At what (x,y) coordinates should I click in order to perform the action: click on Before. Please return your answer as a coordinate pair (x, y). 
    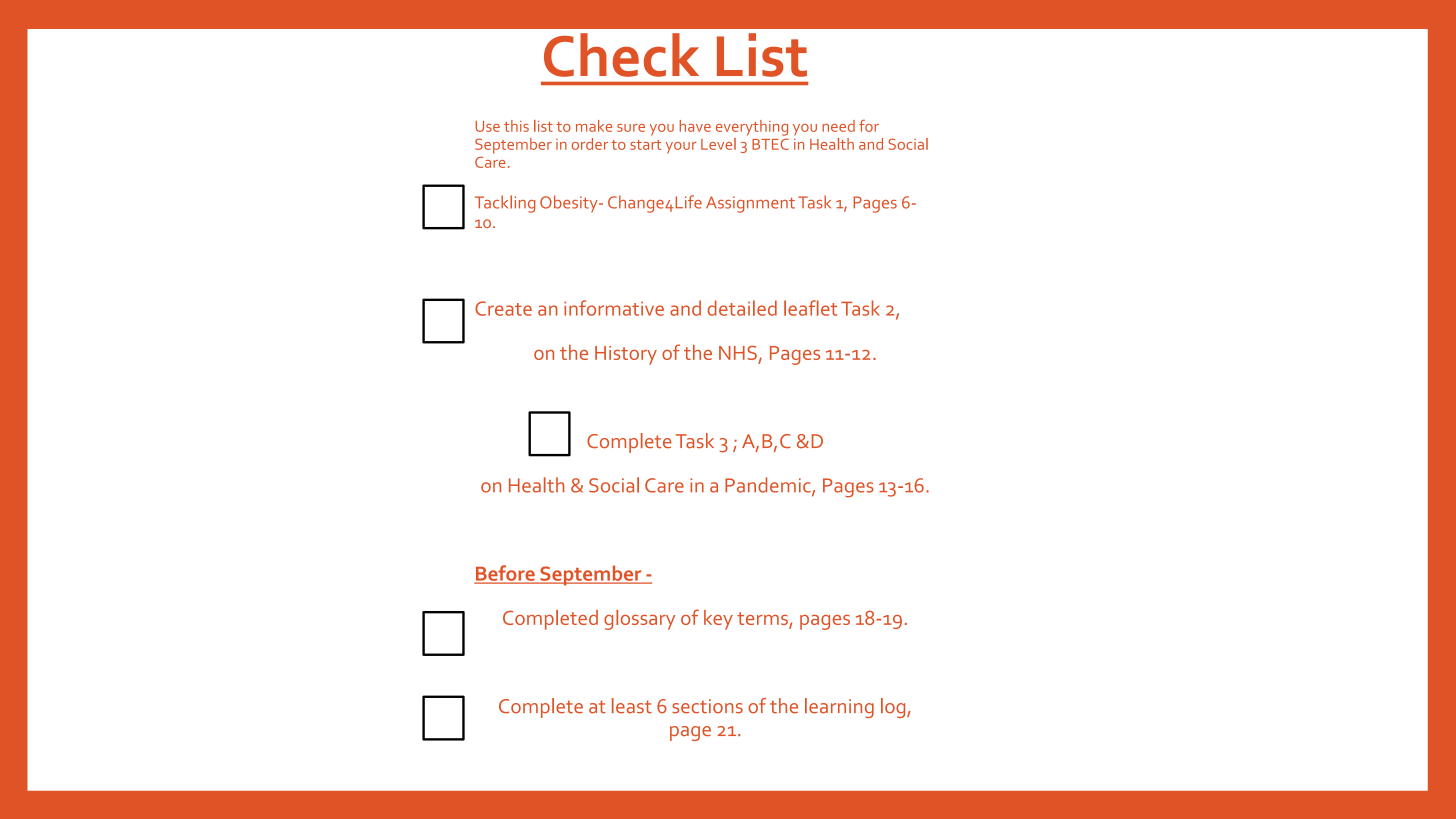
    Looking at the image, I should click on (505, 574).
